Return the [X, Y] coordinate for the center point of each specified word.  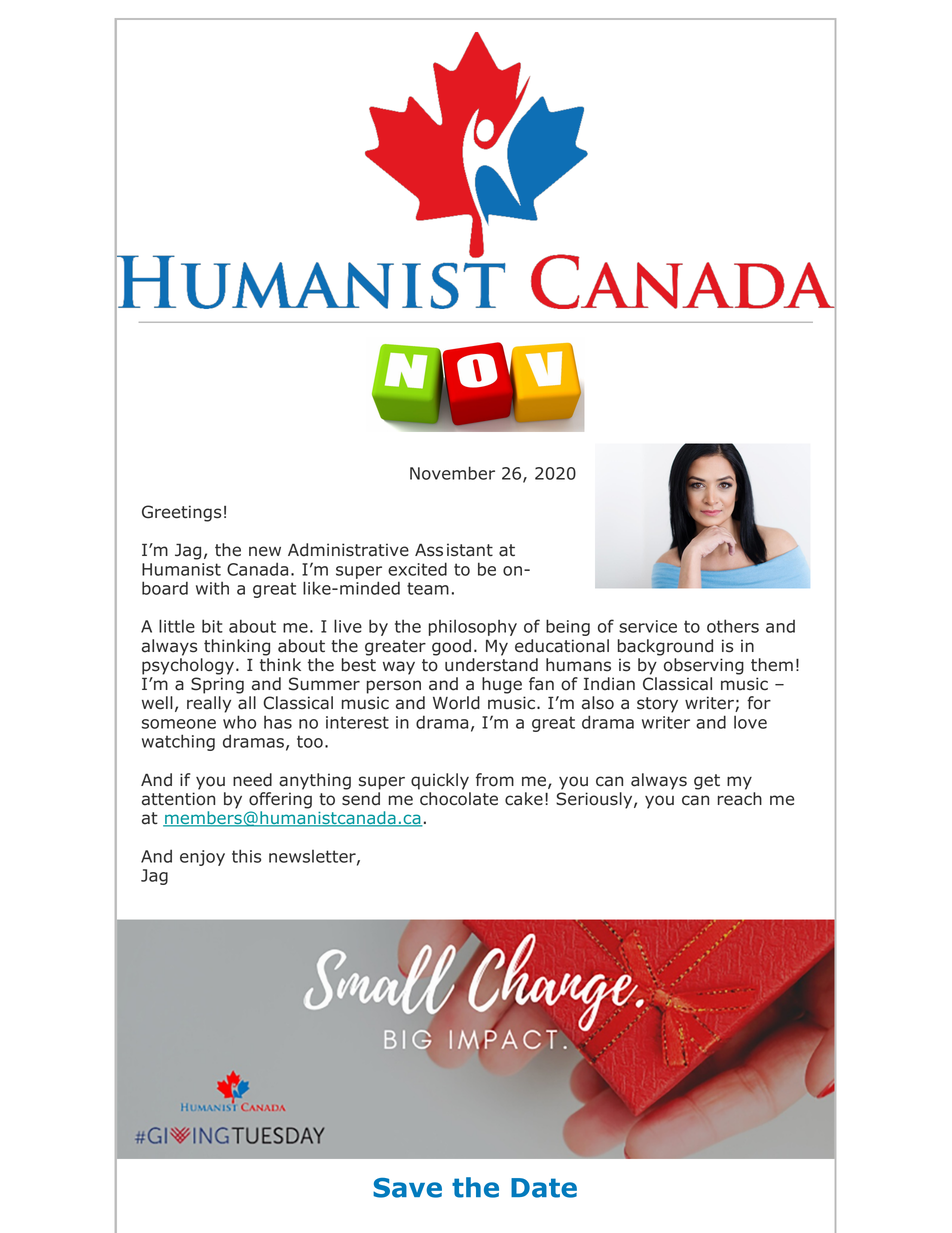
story [657, 705]
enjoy [202, 858]
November [452, 473]
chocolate [459, 799]
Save [407, 1188]
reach [740, 799]
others [733, 626]
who [239, 722]
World [456, 703]
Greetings [181, 513]
